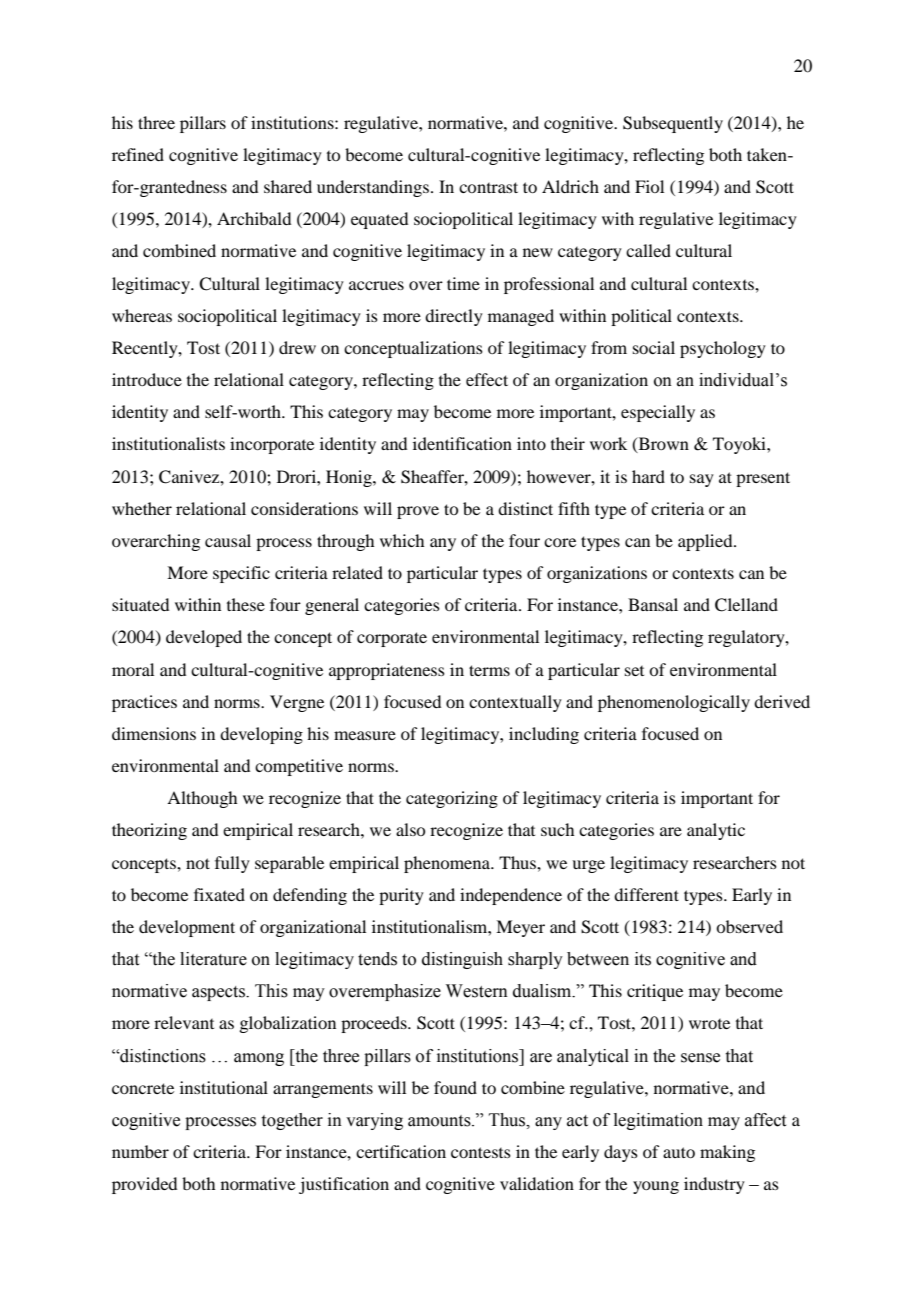  What do you see at coordinates (140, 1151) in the image?
I see `number` at bounding box center [140, 1151].
